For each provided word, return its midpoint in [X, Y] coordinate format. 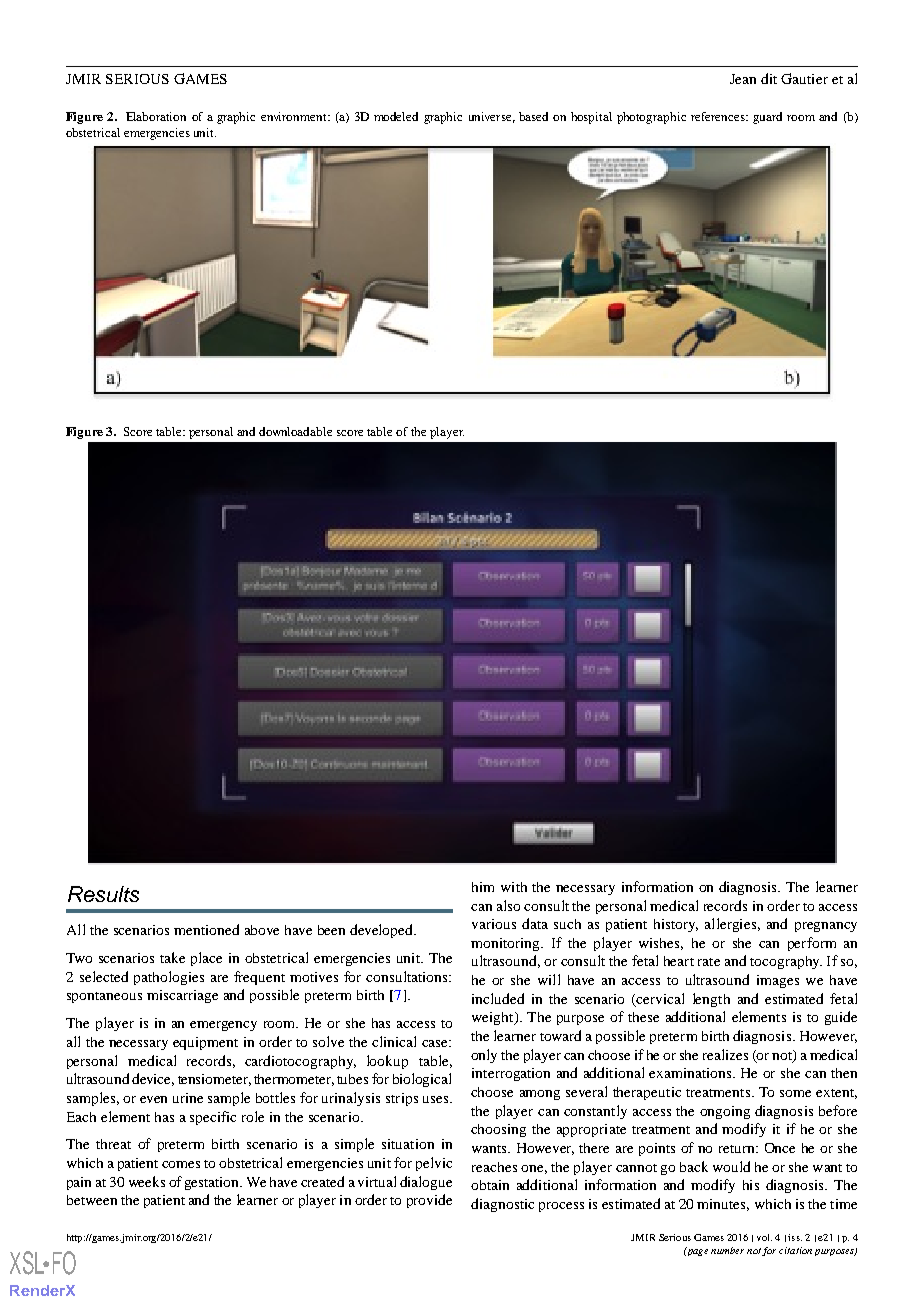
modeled [396, 116]
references [719, 116]
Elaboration [156, 116]
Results [103, 894]
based [533, 116]
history [676, 925]
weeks [147, 1181]
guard [767, 118]
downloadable [295, 431]
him [483, 887]
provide [429, 1201]
